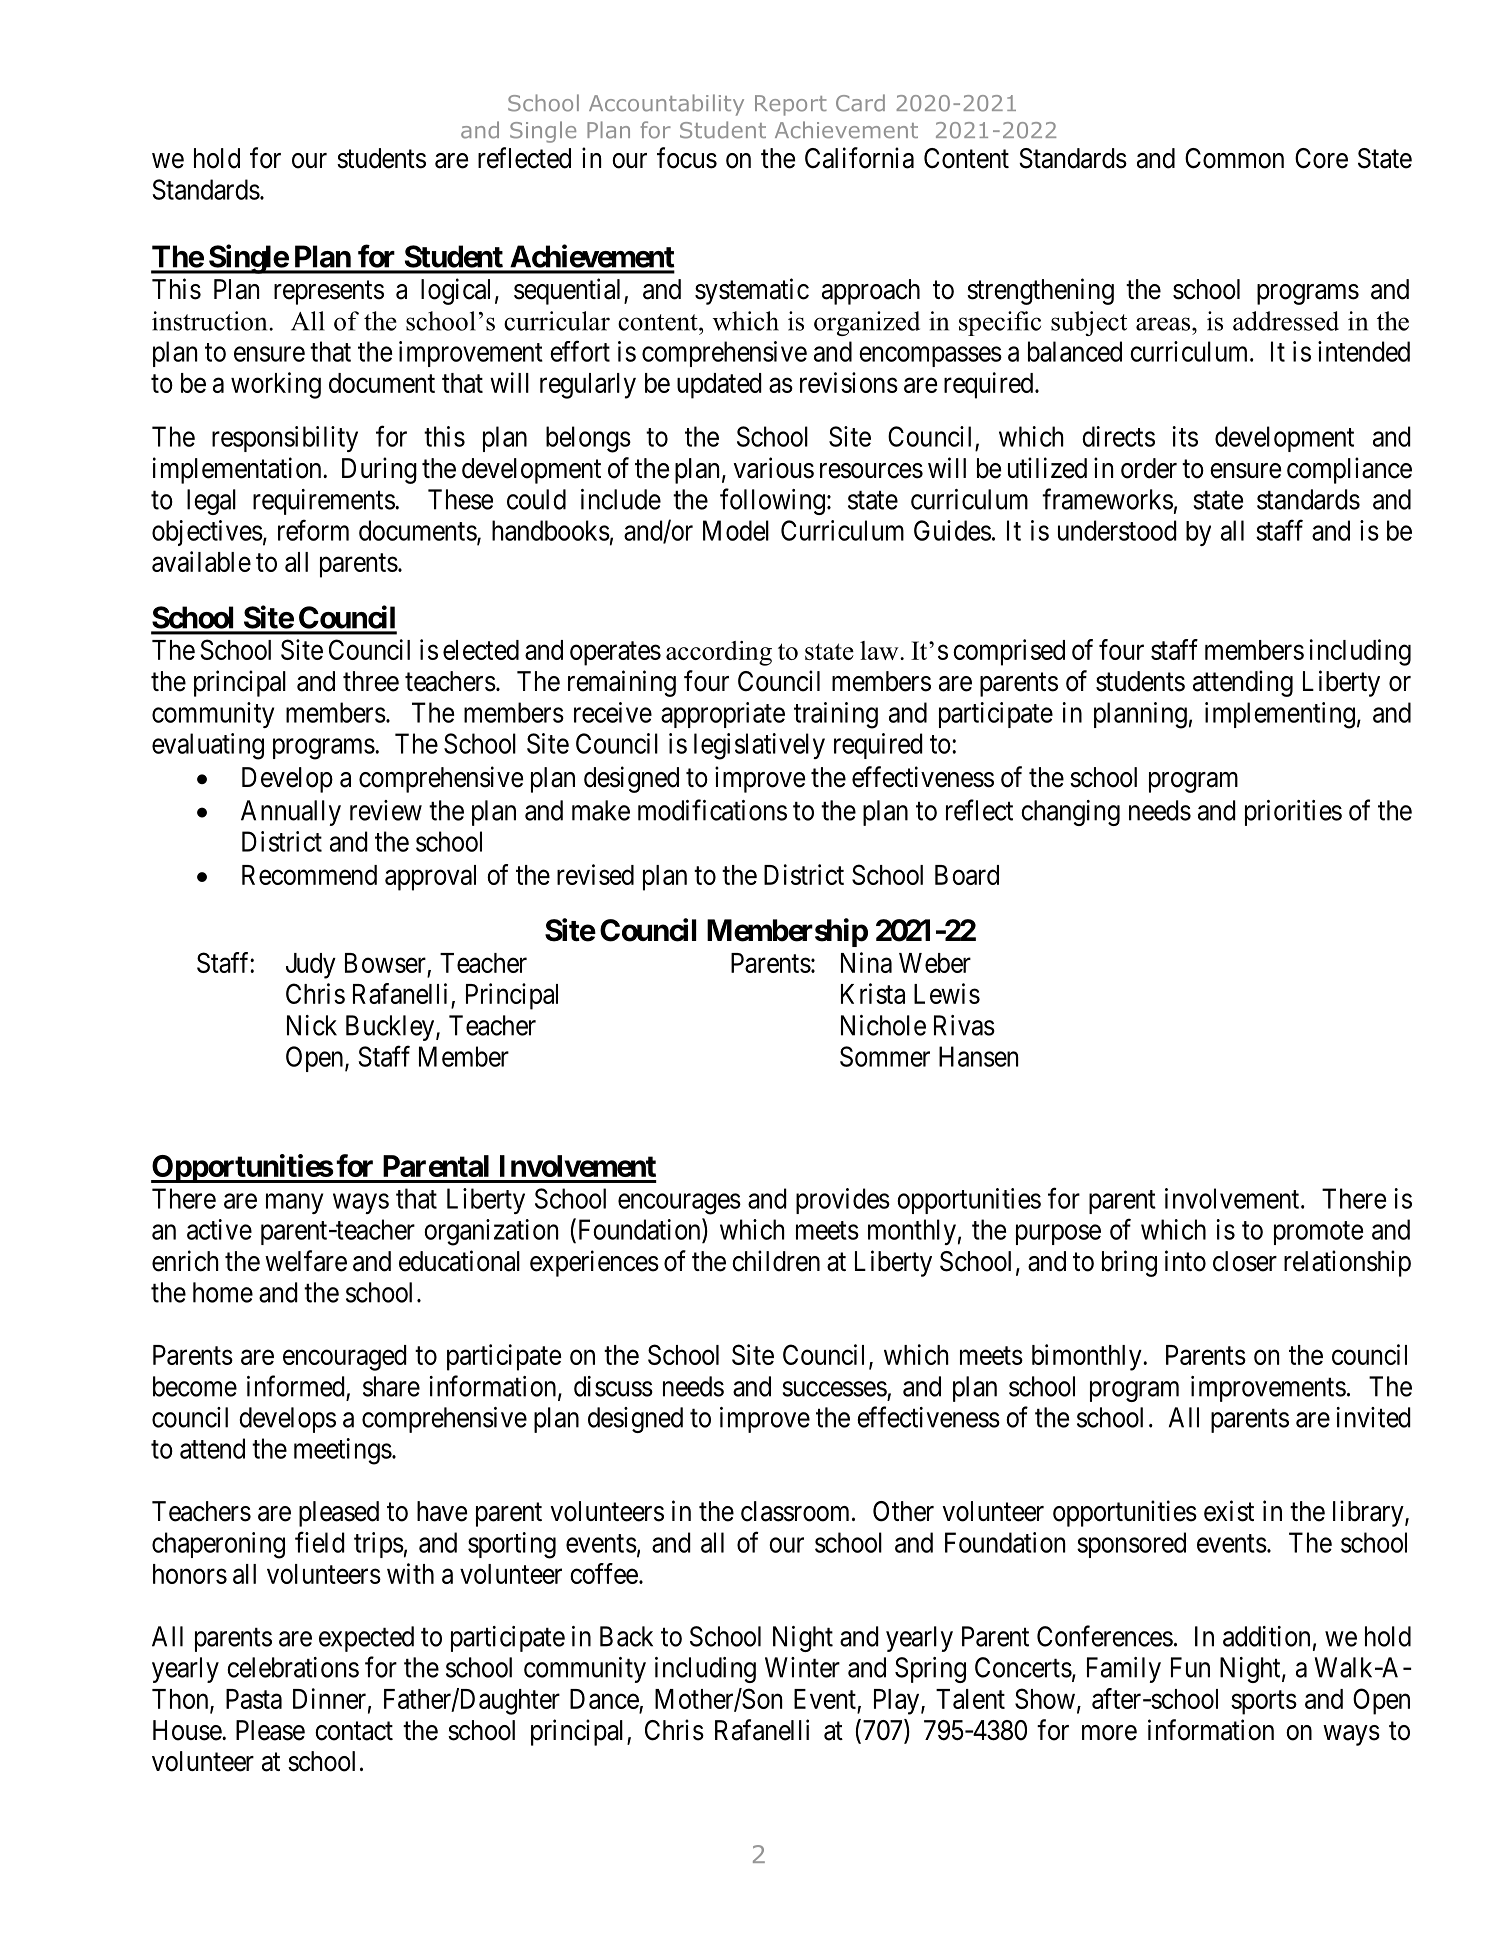 The height and width of the image is (1957, 1512). Describe the element at coordinates (309, 875) in the image. I see `Recommend` at that location.
